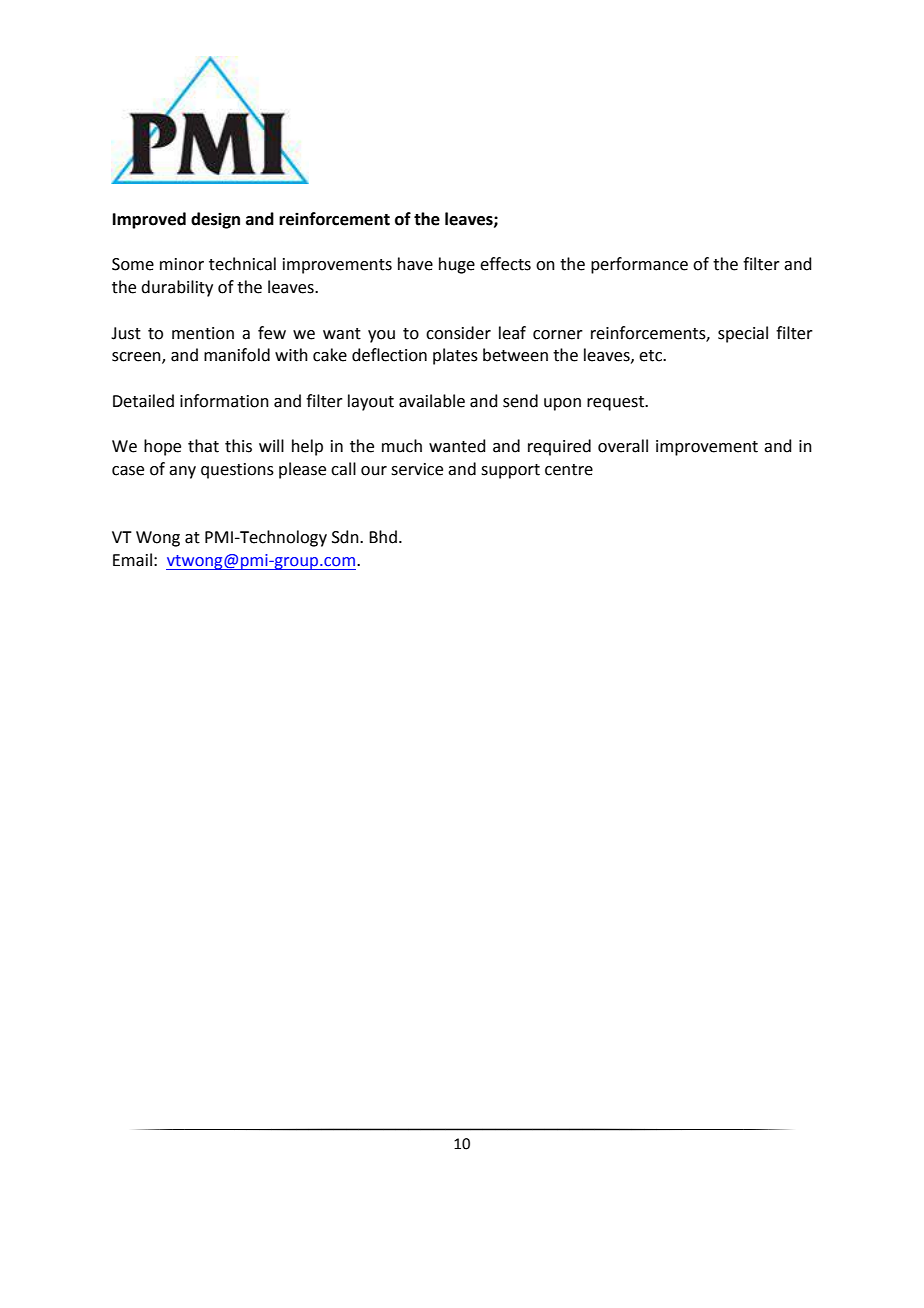  I want to click on design, so click(215, 220).
